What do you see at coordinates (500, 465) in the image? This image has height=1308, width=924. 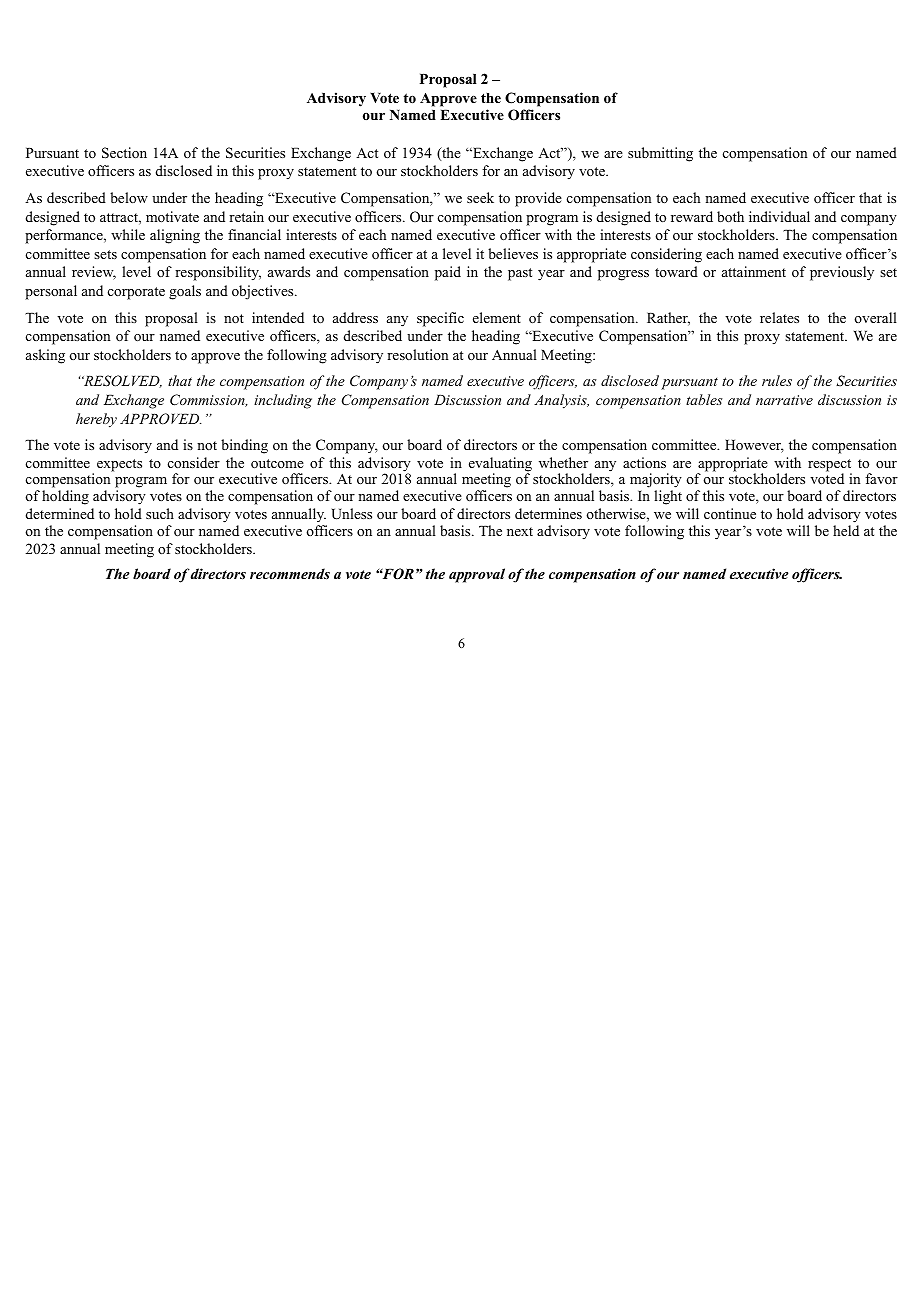 I see `evaluating` at bounding box center [500, 465].
